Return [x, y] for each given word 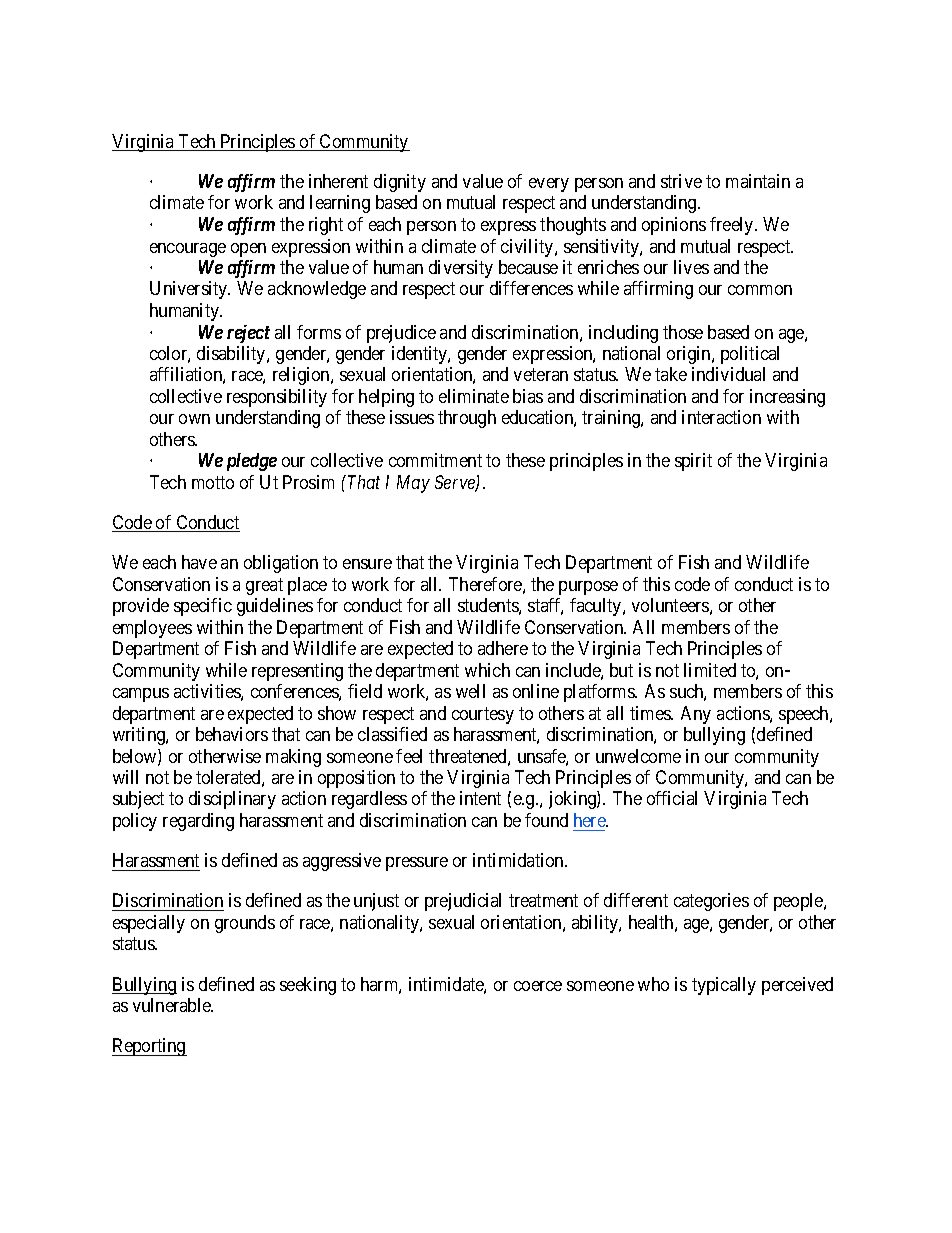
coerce [538, 986]
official [672, 798]
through [467, 419]
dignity [400, 183]
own [194, 419]
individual [728, 374]
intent [480, 798]
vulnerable [173, 1005]
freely [733, 226]
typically [724, 986]
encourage [188, 250]
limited [710, 670]
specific [203, 607]
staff [545, 606]
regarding [198, 822]
